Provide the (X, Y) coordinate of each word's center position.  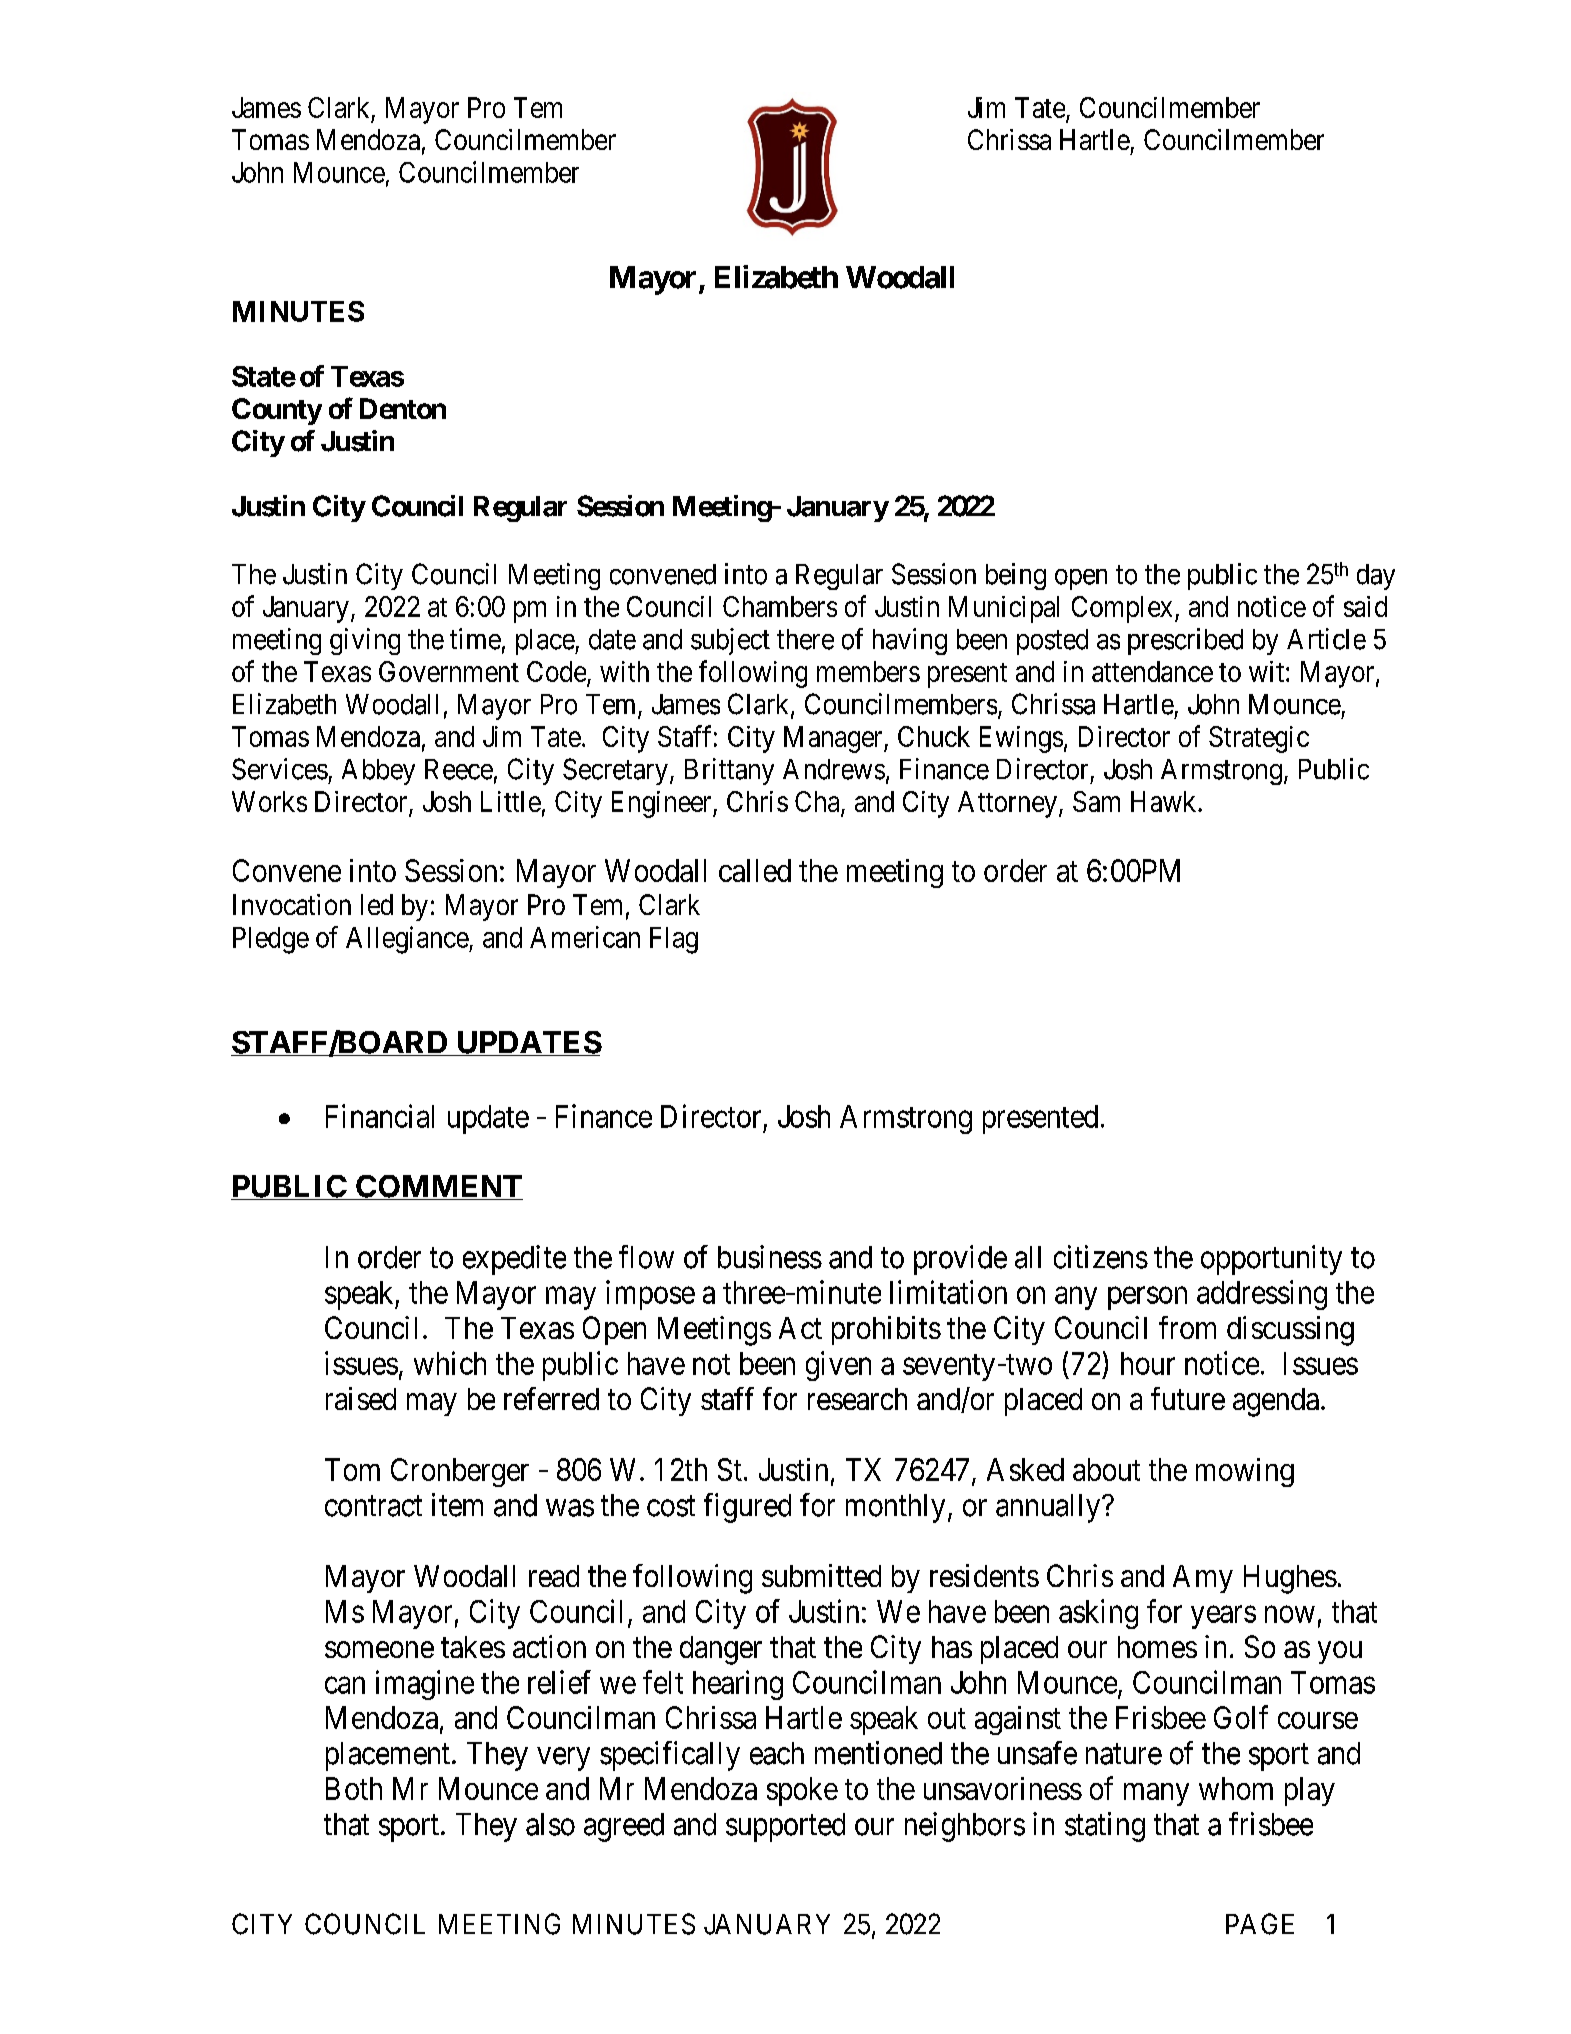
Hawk (1165, 801)
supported (785, 1827)
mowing (1245, 1472)
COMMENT (438, 1187)
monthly (895, 1508)
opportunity (1271, 1260)
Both (354, 1788)
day (1376, 577)
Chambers (780, 606)
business (770, 1257)
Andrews (834, 769)
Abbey (378, 772)
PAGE (1260, 1924)
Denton (403, 408)
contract (373, 1506)
